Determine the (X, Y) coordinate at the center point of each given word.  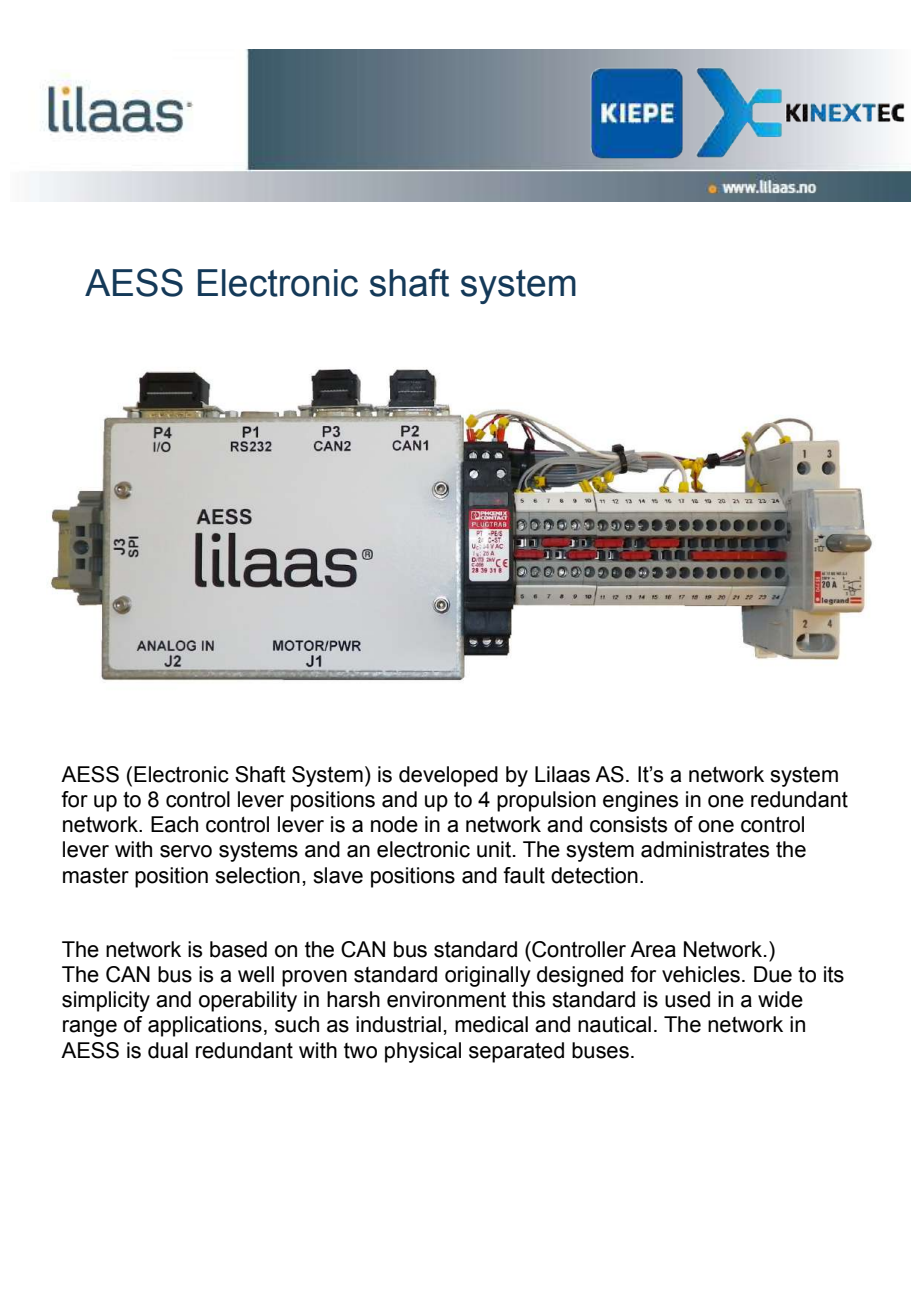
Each (174, 824)
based (238, 949)
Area (653, 949)
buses (600, 1050)
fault (524, 875)
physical (423, 1052)
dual (168, 1050)
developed (448, 776)
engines (640, 801)
